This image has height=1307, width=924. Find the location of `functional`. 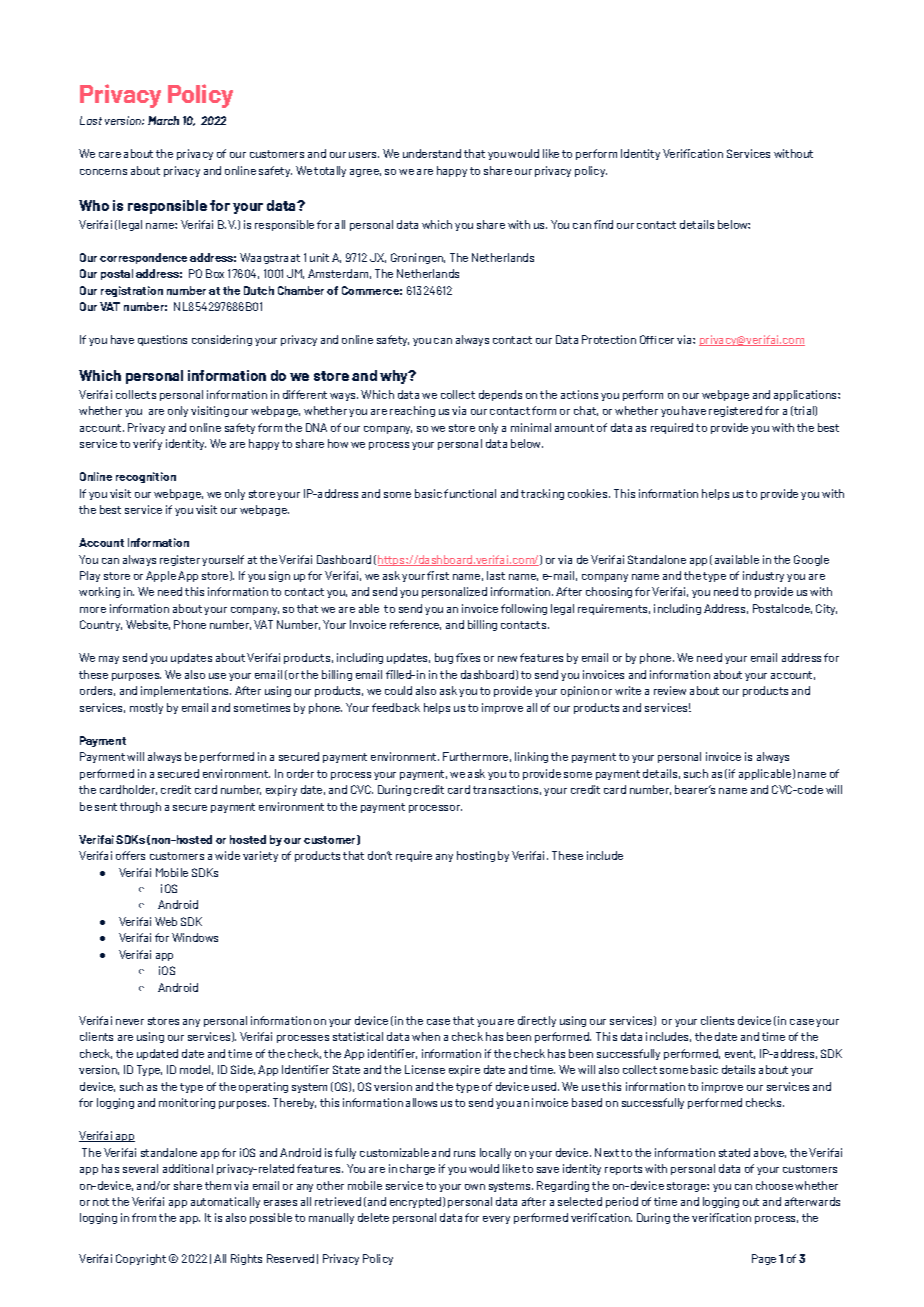

functional is located at coordinates (470, 493).
